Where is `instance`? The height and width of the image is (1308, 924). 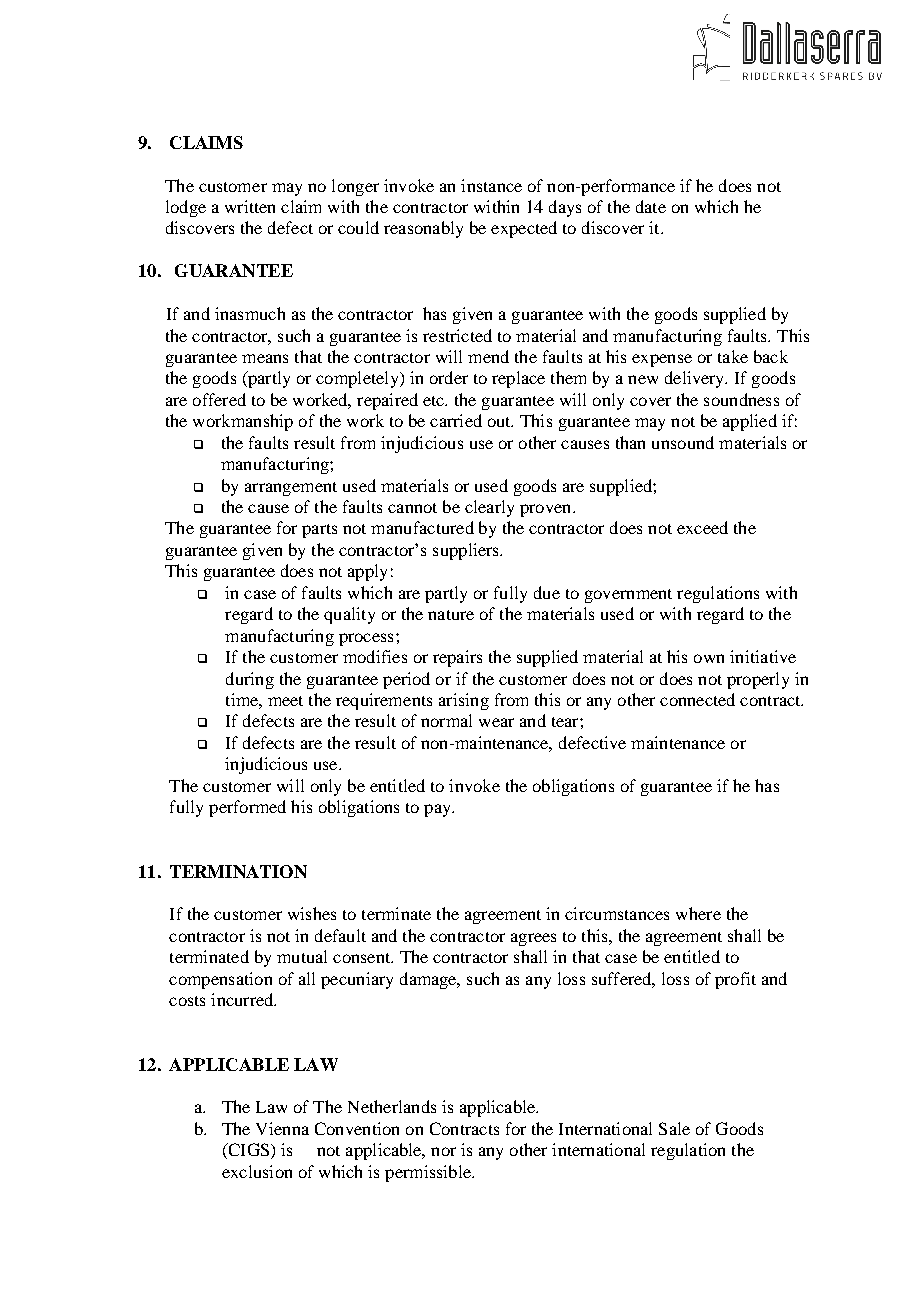
instance is located at coordinates (491, 185).
